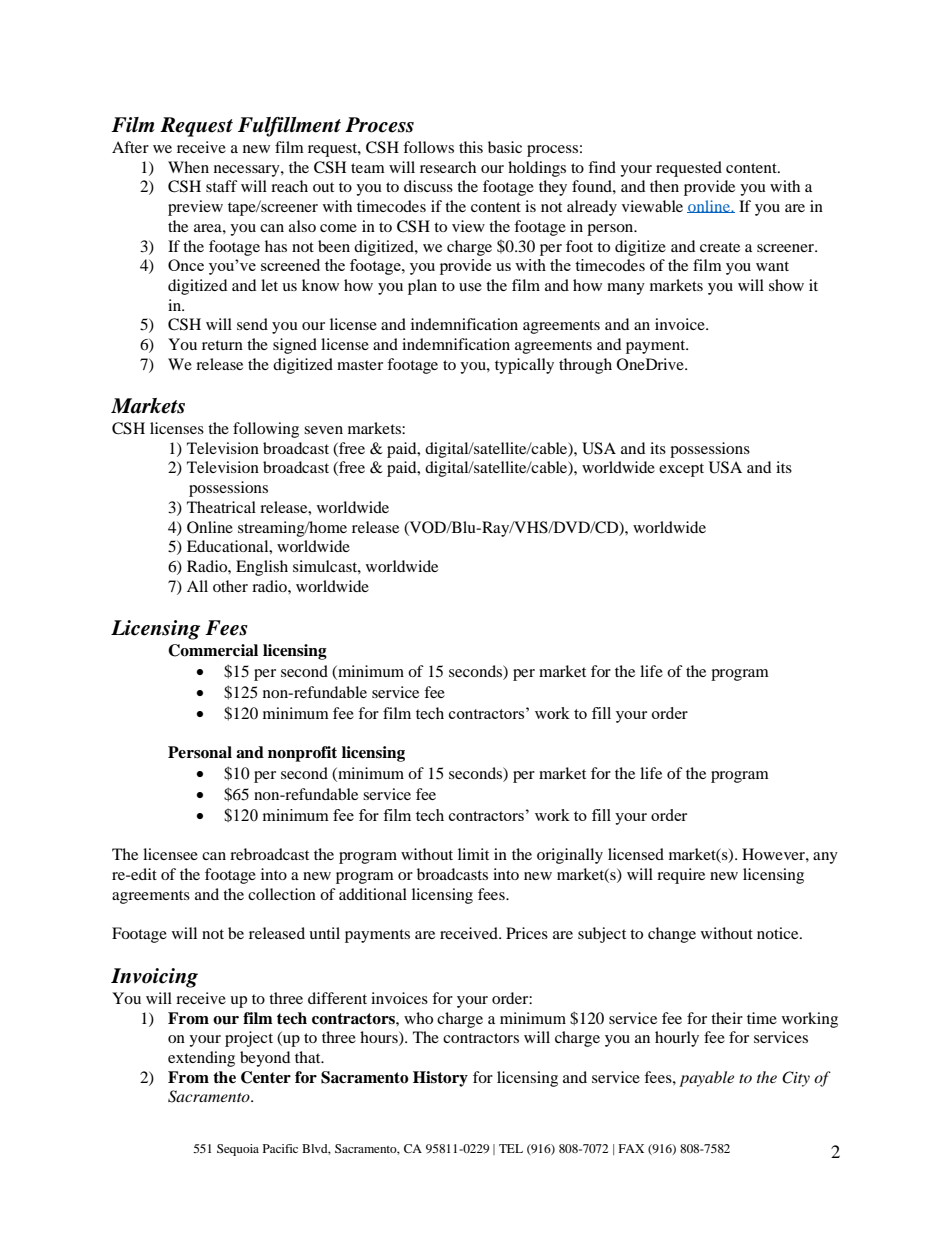 Image resolution: width=952 pixels, height=1233 pixels. I want to click on except, so click(681, 470).
